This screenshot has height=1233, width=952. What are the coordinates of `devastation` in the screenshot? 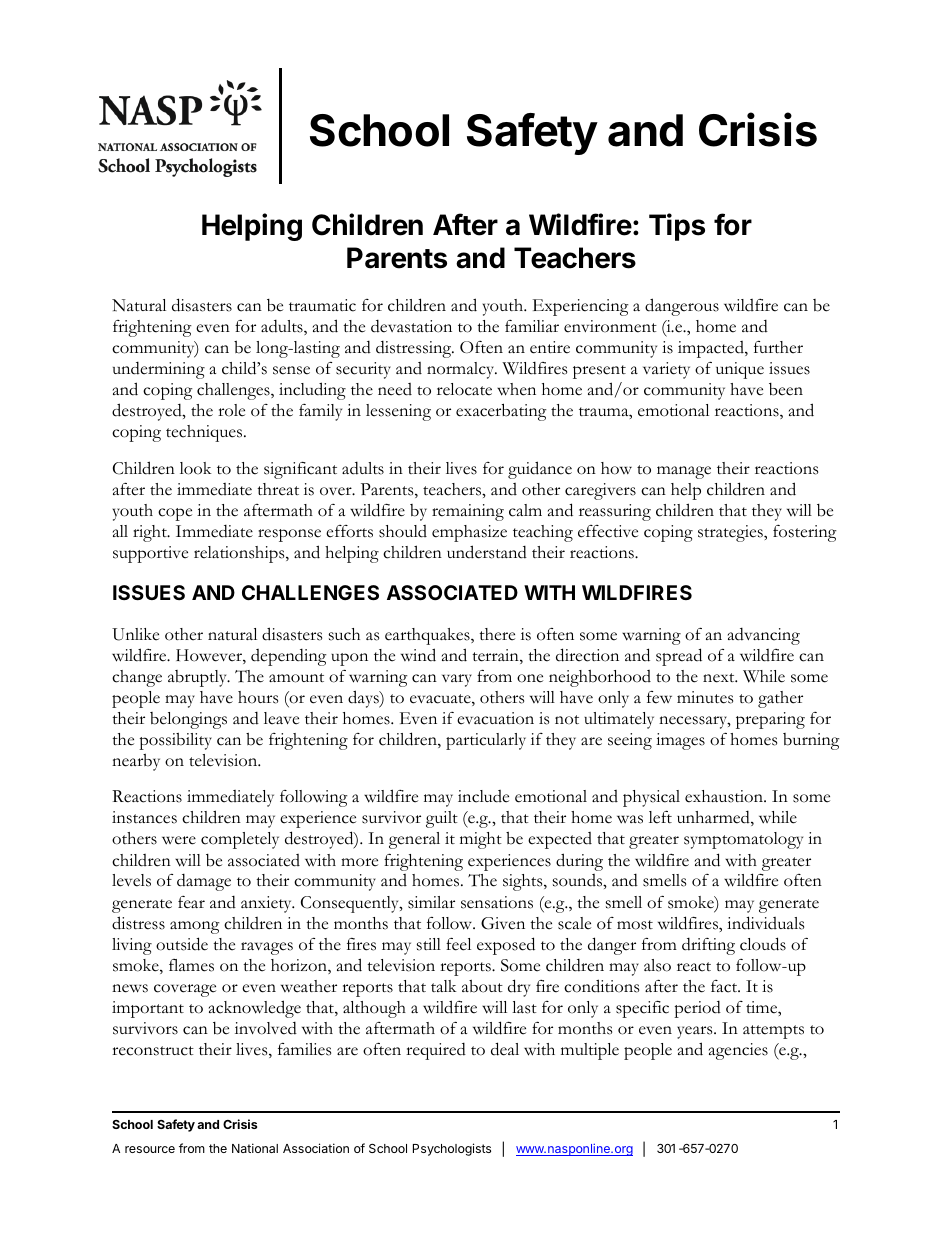 It's located at (411, 326).
